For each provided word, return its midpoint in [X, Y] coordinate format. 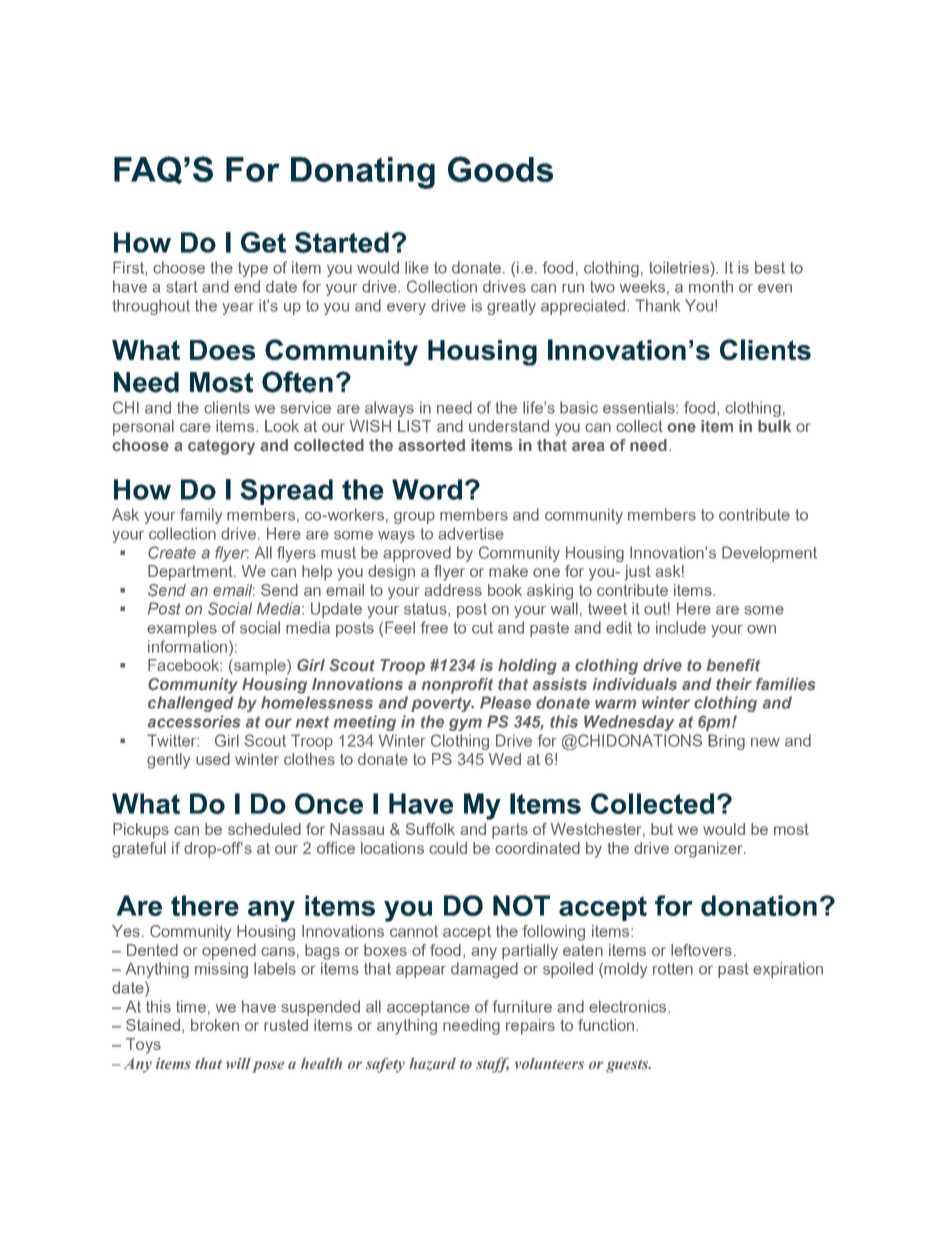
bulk [774, 426]
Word [427, 489]
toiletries [679, 267]
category [221, 447]
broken [215, 1025]
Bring [726, 742]
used [213, 759]
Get [263, 242]
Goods [500, 169]
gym [465, 724]
